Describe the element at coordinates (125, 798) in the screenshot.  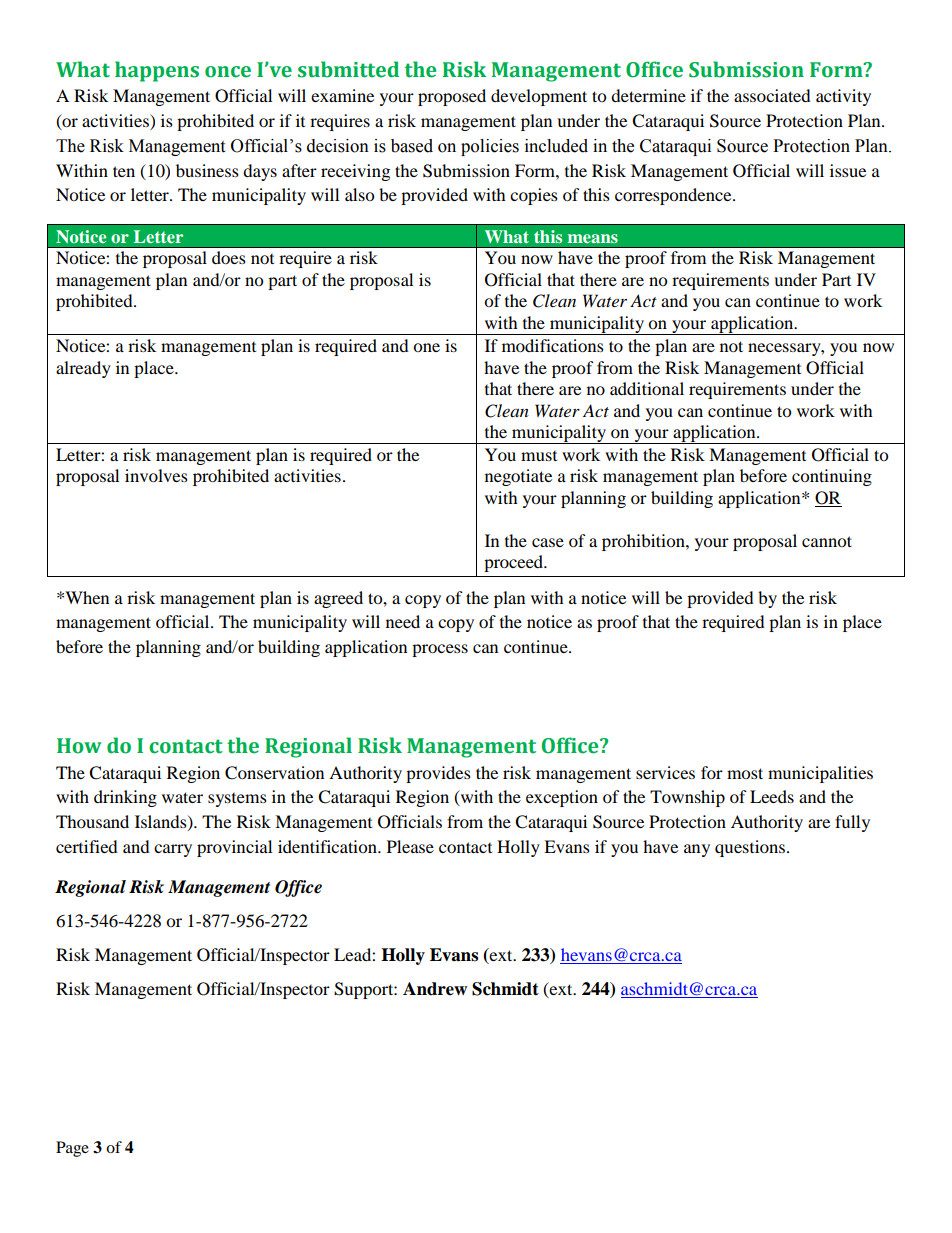
I see `drinking` at that location.
